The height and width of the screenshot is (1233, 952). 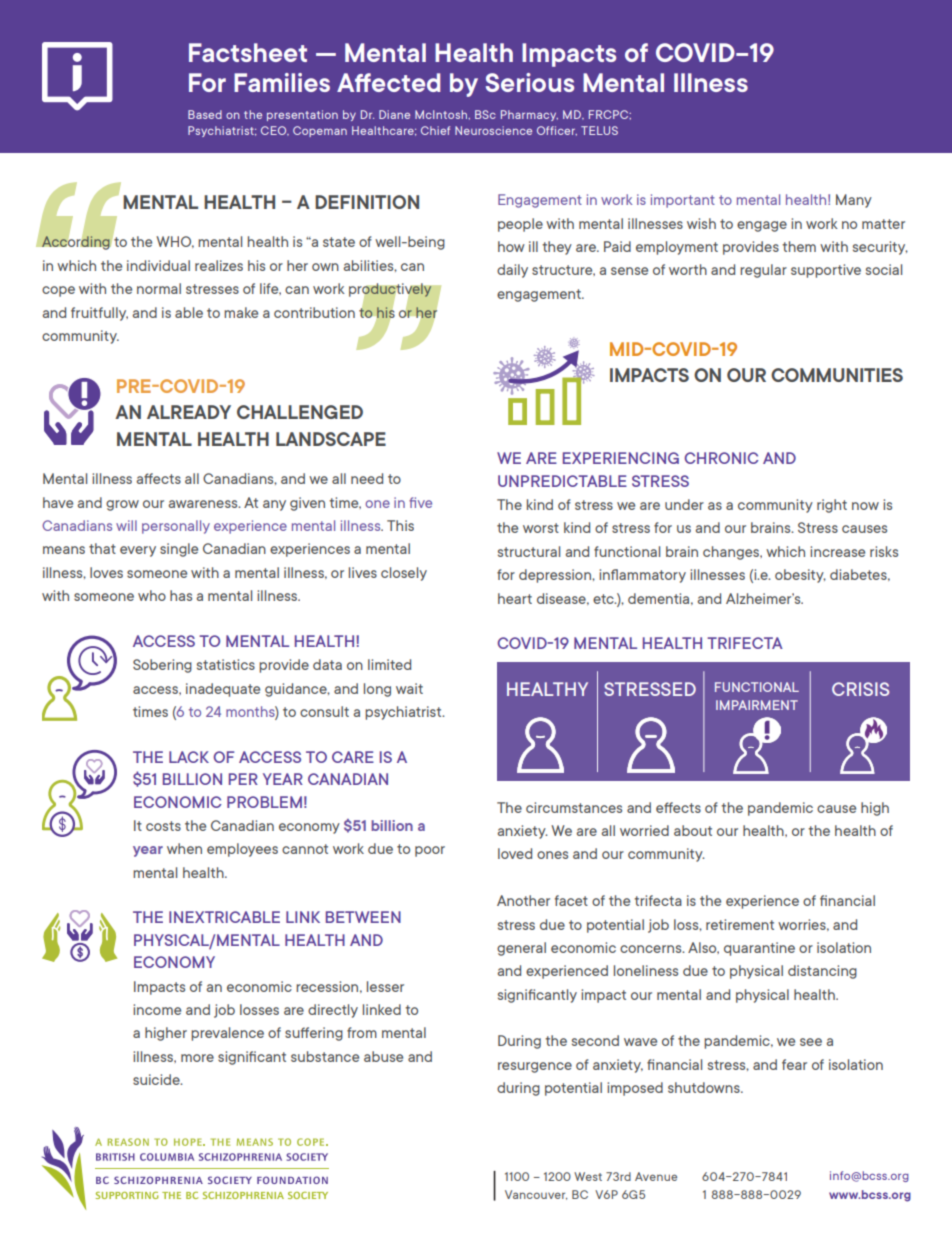 I want to click on Sobering, so click(x=162, y=666).
